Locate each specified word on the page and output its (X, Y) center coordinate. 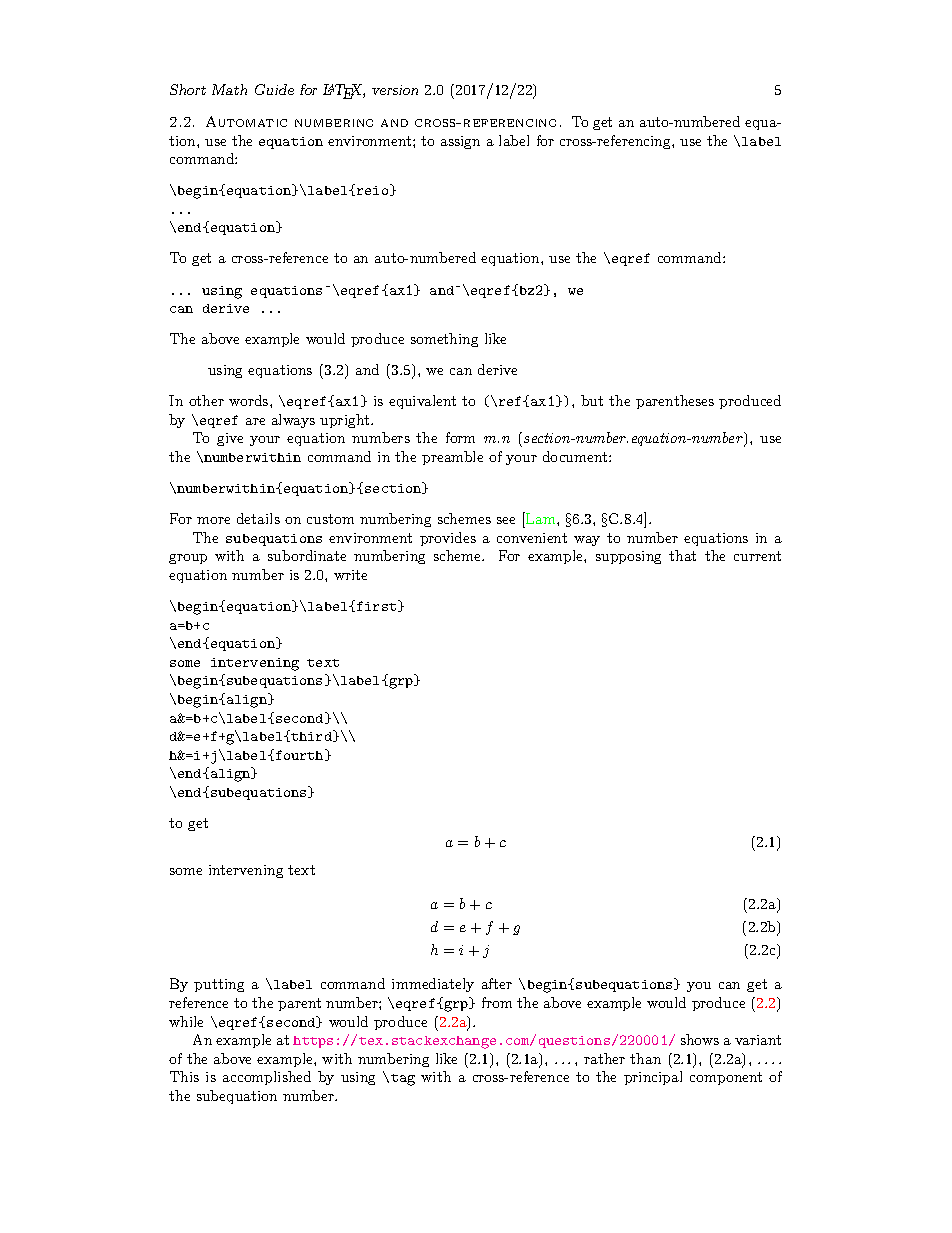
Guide (274, 89)
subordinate (307, 555)
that (682, 555)
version (395, 90)
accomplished (267, 1078)
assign (460, 142)
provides (448, 539)
